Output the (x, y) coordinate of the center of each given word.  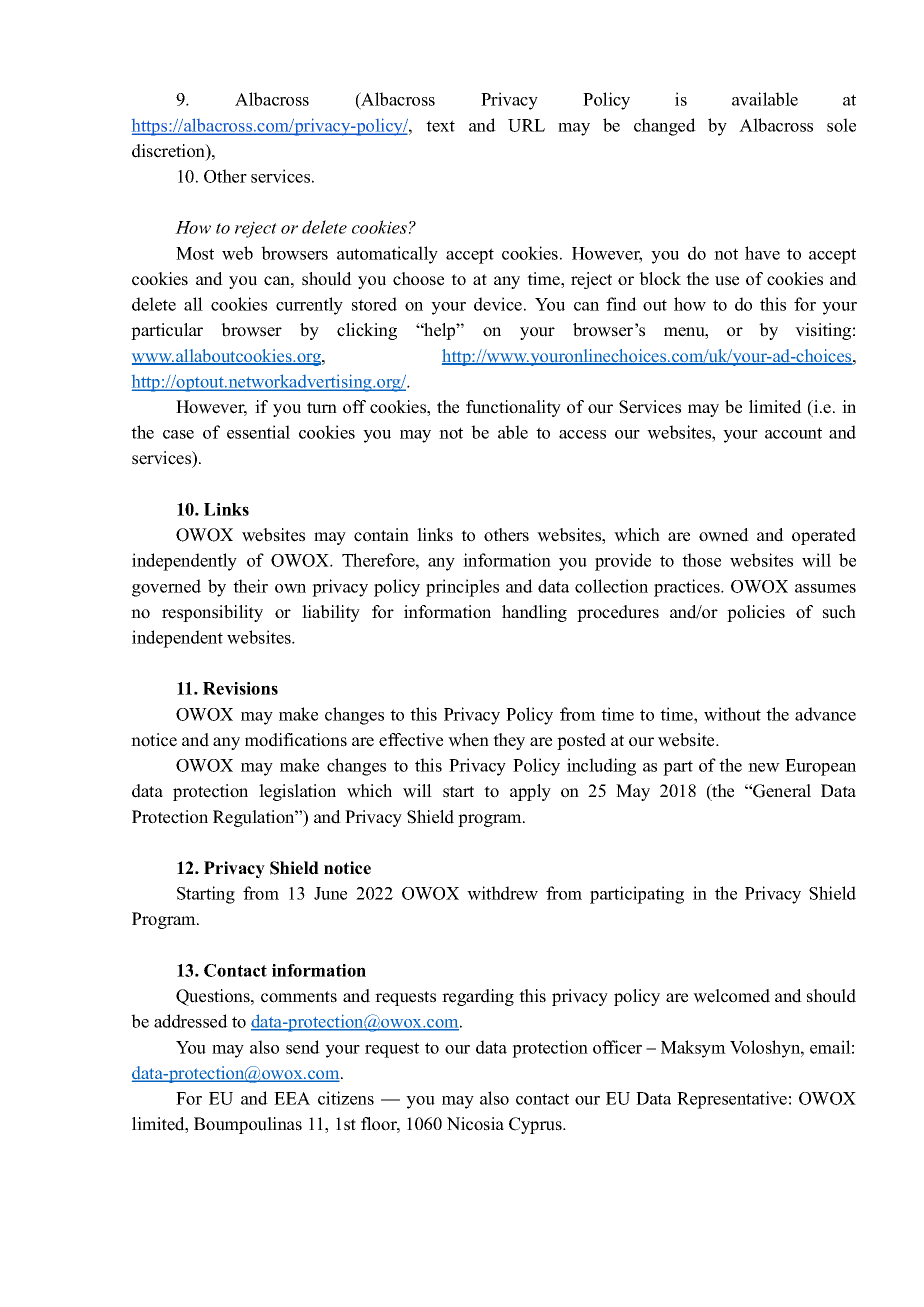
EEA (292, 1098)
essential (258, 432)
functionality (513, 408)
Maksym (693, 1049)
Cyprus (536, 1125)
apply (530, 792)
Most (195, 253)
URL (526, 125)
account (793, 433)
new (764, 767)
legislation (297, 792)
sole (841, 125)
